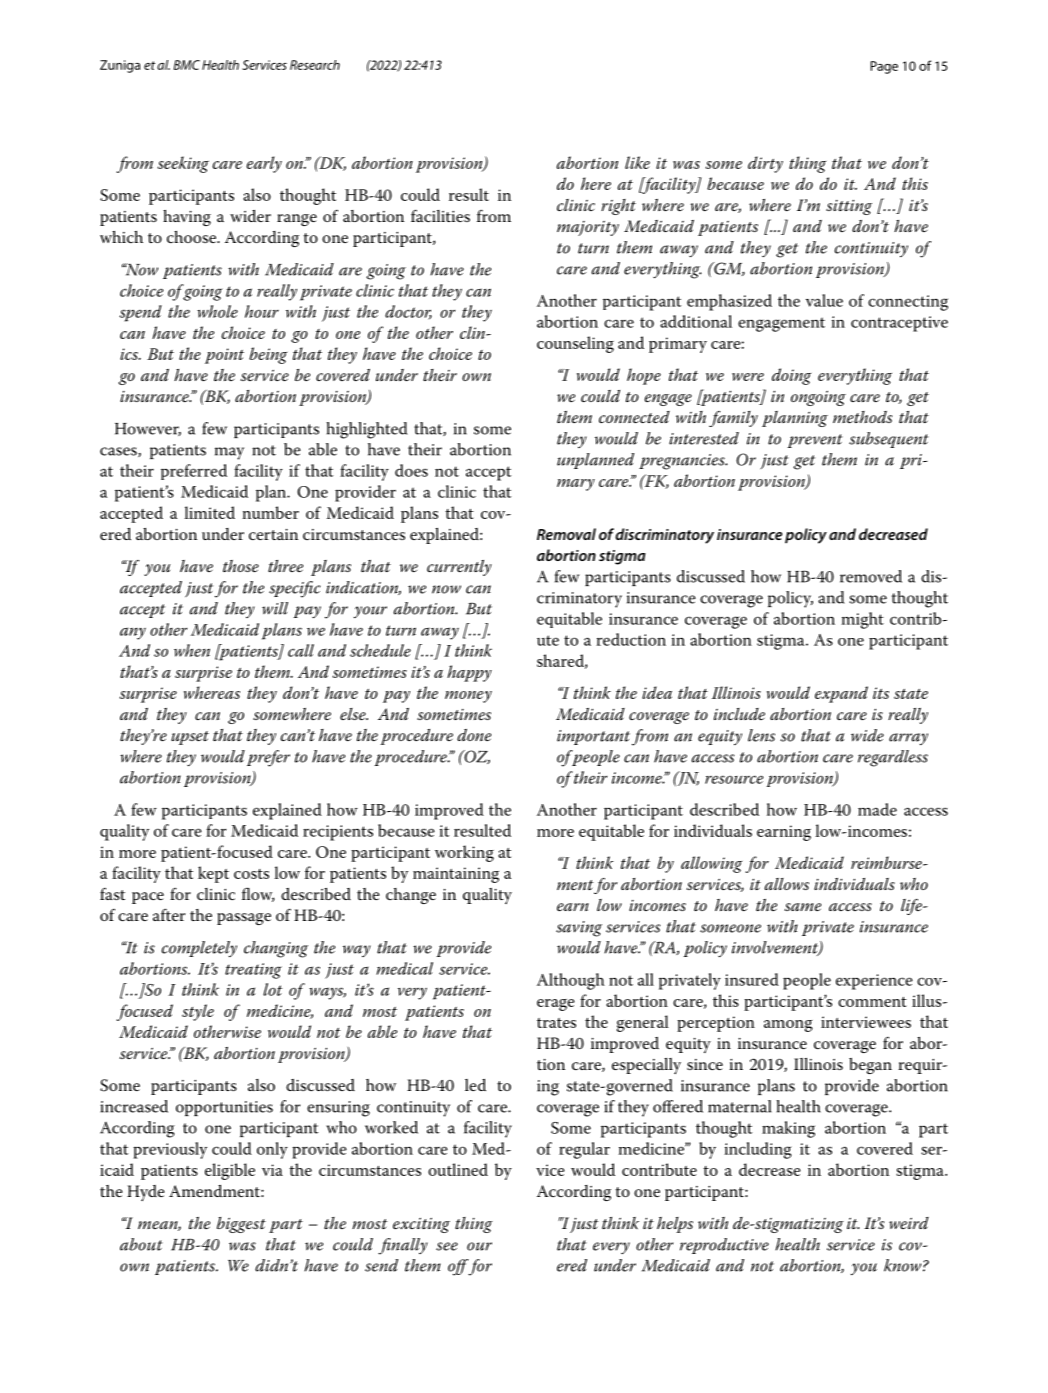 Image resolution: width=1048 pixels, height=1393 pixels. What do you see at coordinates (841, 694) in the page?
I see `expand` at bounding box center [841, 694].
